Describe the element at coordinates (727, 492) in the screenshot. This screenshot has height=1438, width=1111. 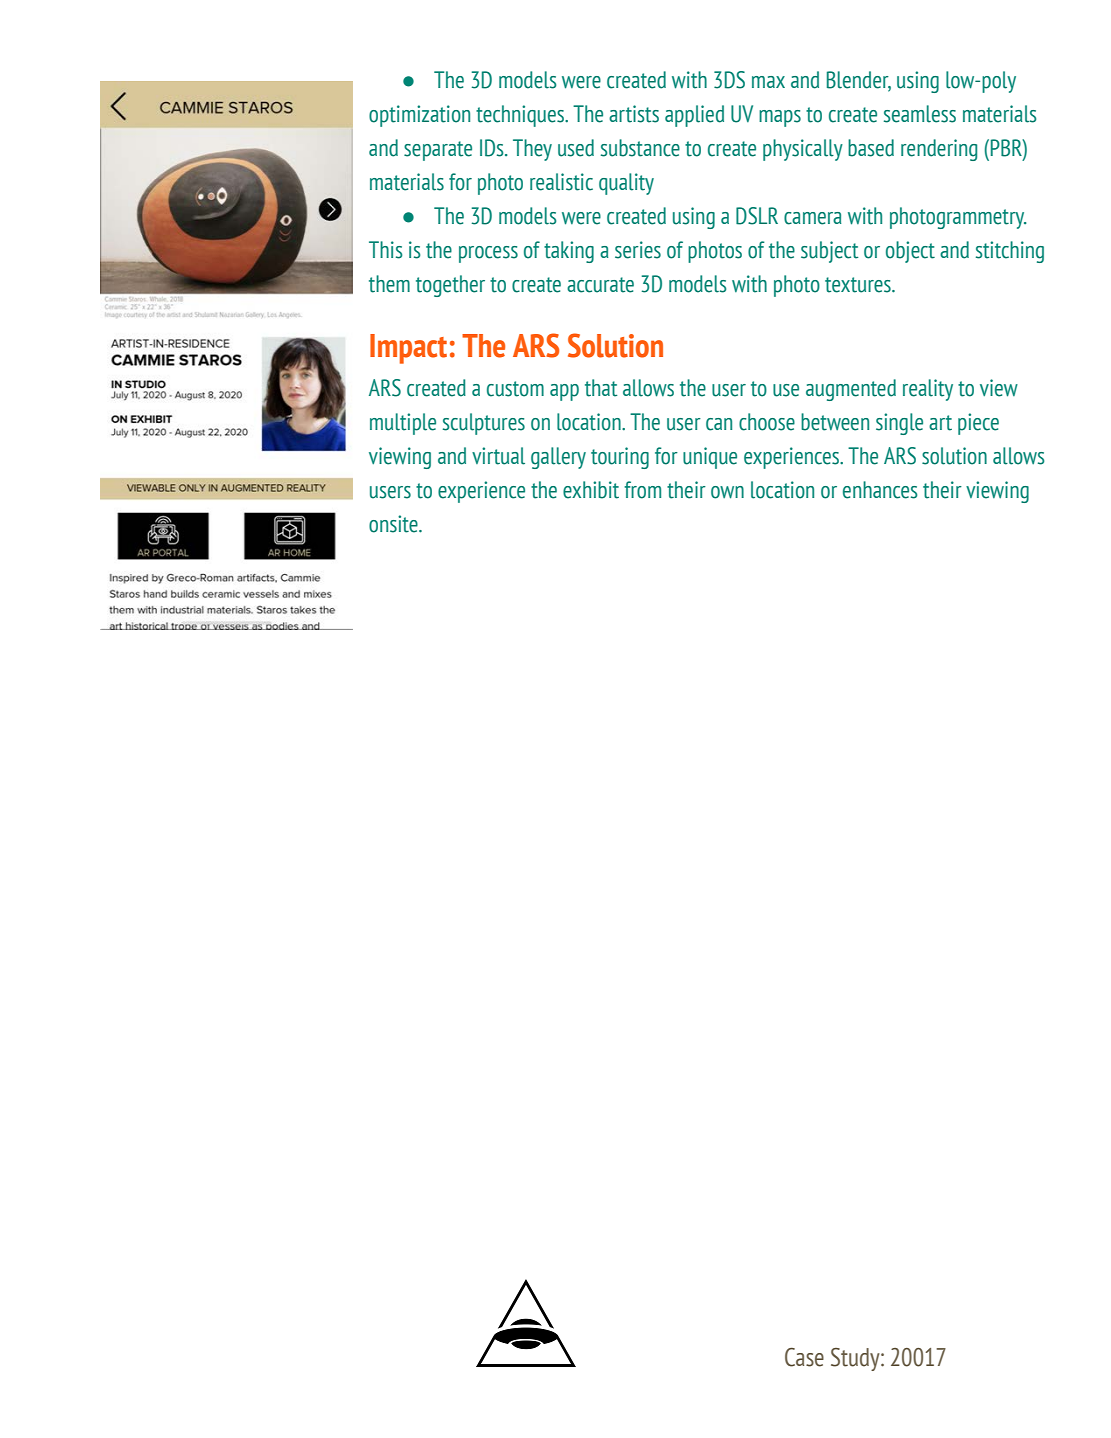
I see `own` at that location.
